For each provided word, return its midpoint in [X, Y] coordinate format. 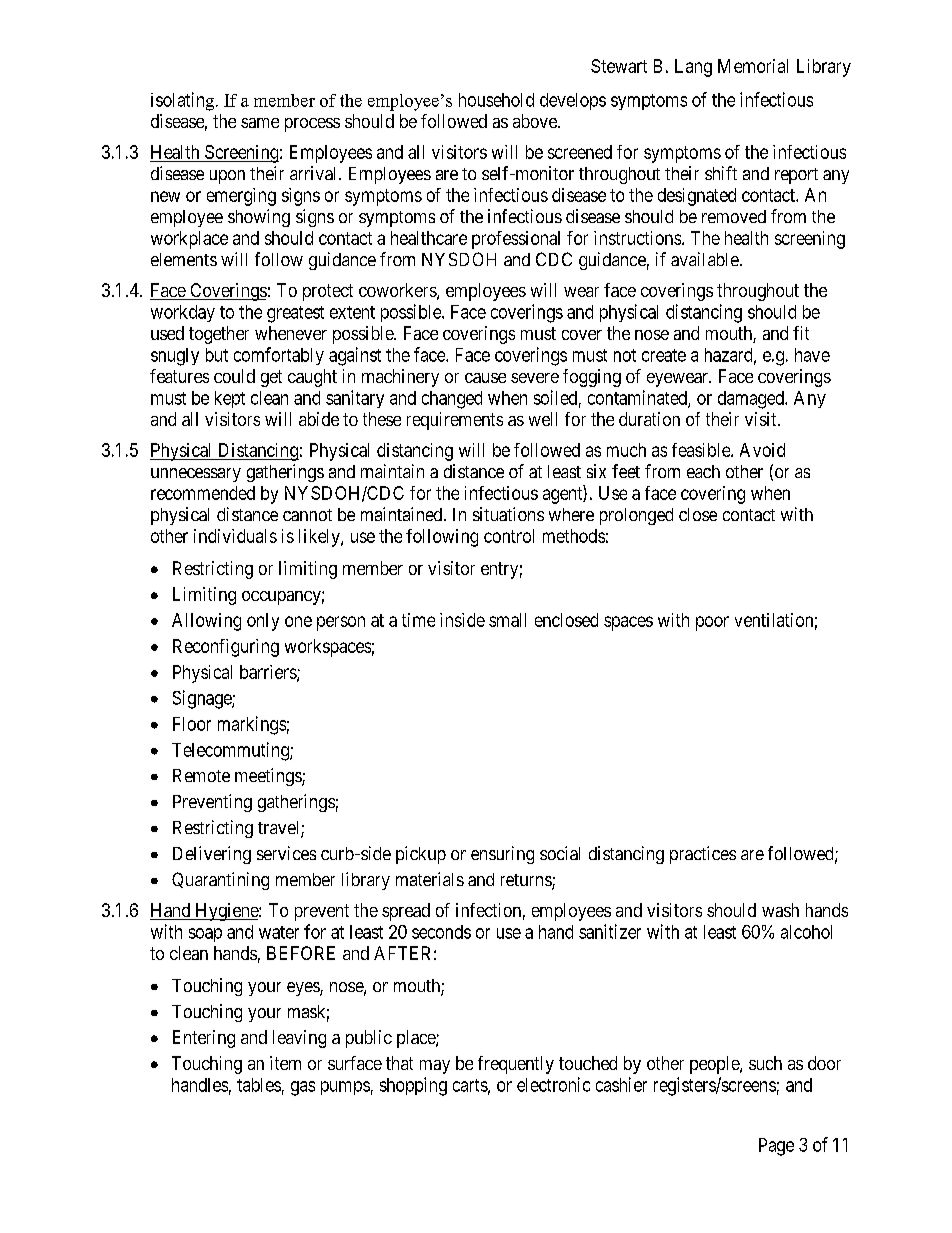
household [496, 100]
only [263, 622]
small [507, 620]
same [260, 123]
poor [712, 623]
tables [259, 1085]
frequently [516, 1065]
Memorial [753, 66]
